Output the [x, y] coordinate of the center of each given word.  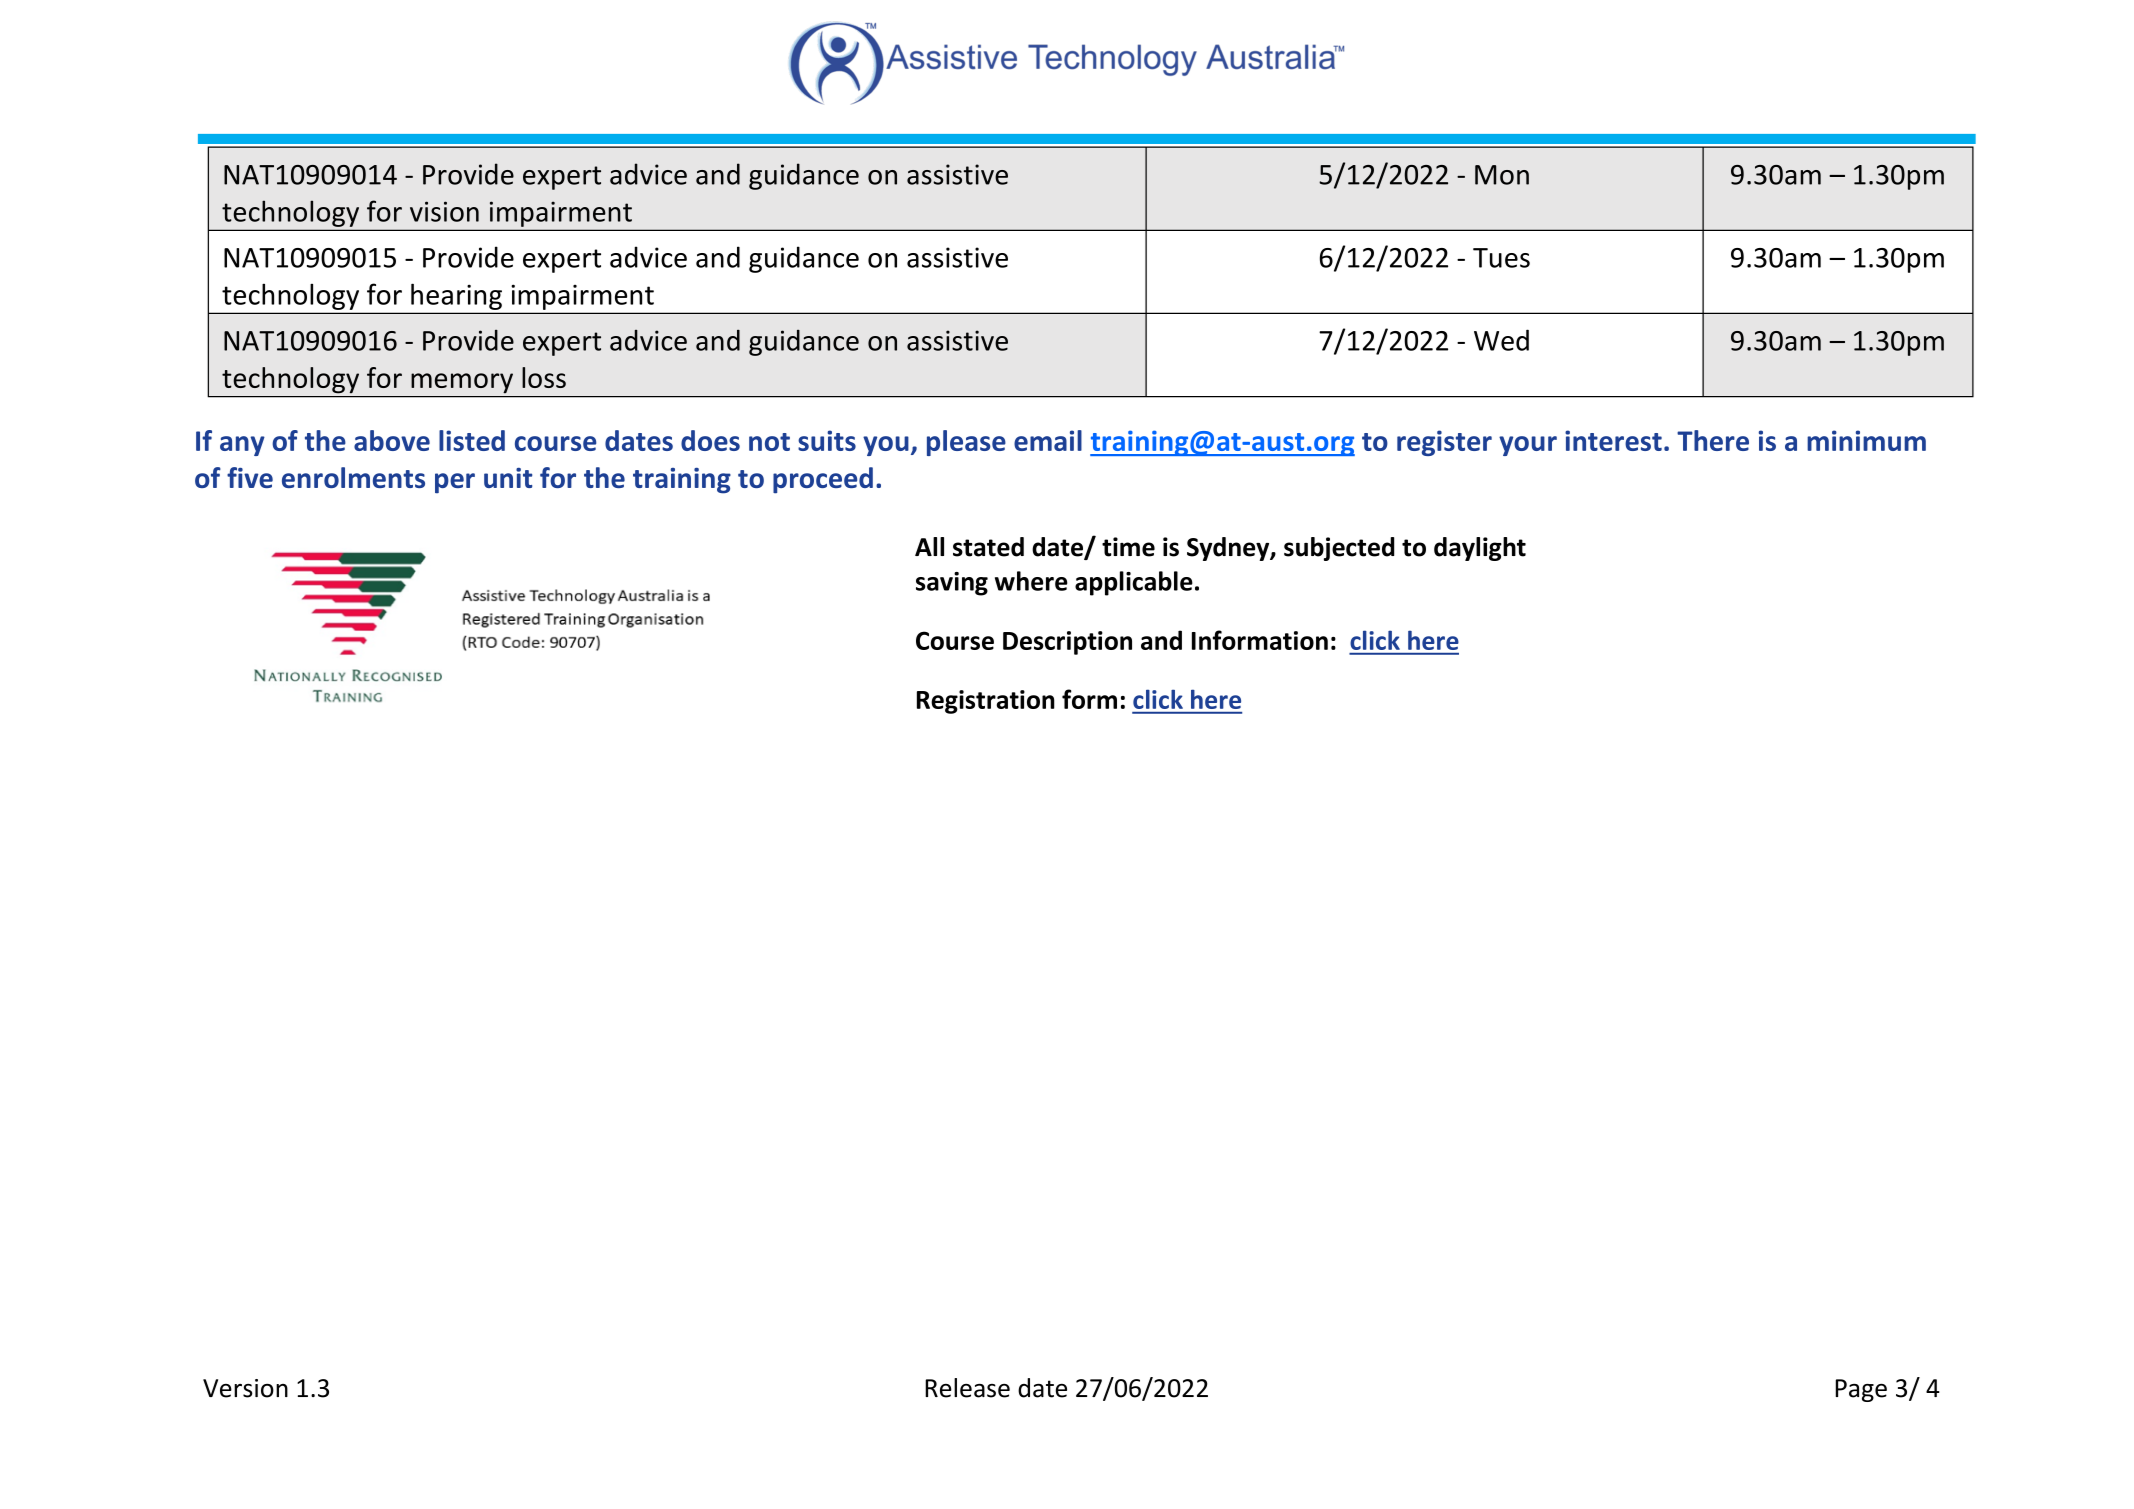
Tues [1501, 258]
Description [1067, 643]
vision [444, 211]
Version [245, 1388]
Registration [986, 702]
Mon [1502, 175]
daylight [1480, 549]
